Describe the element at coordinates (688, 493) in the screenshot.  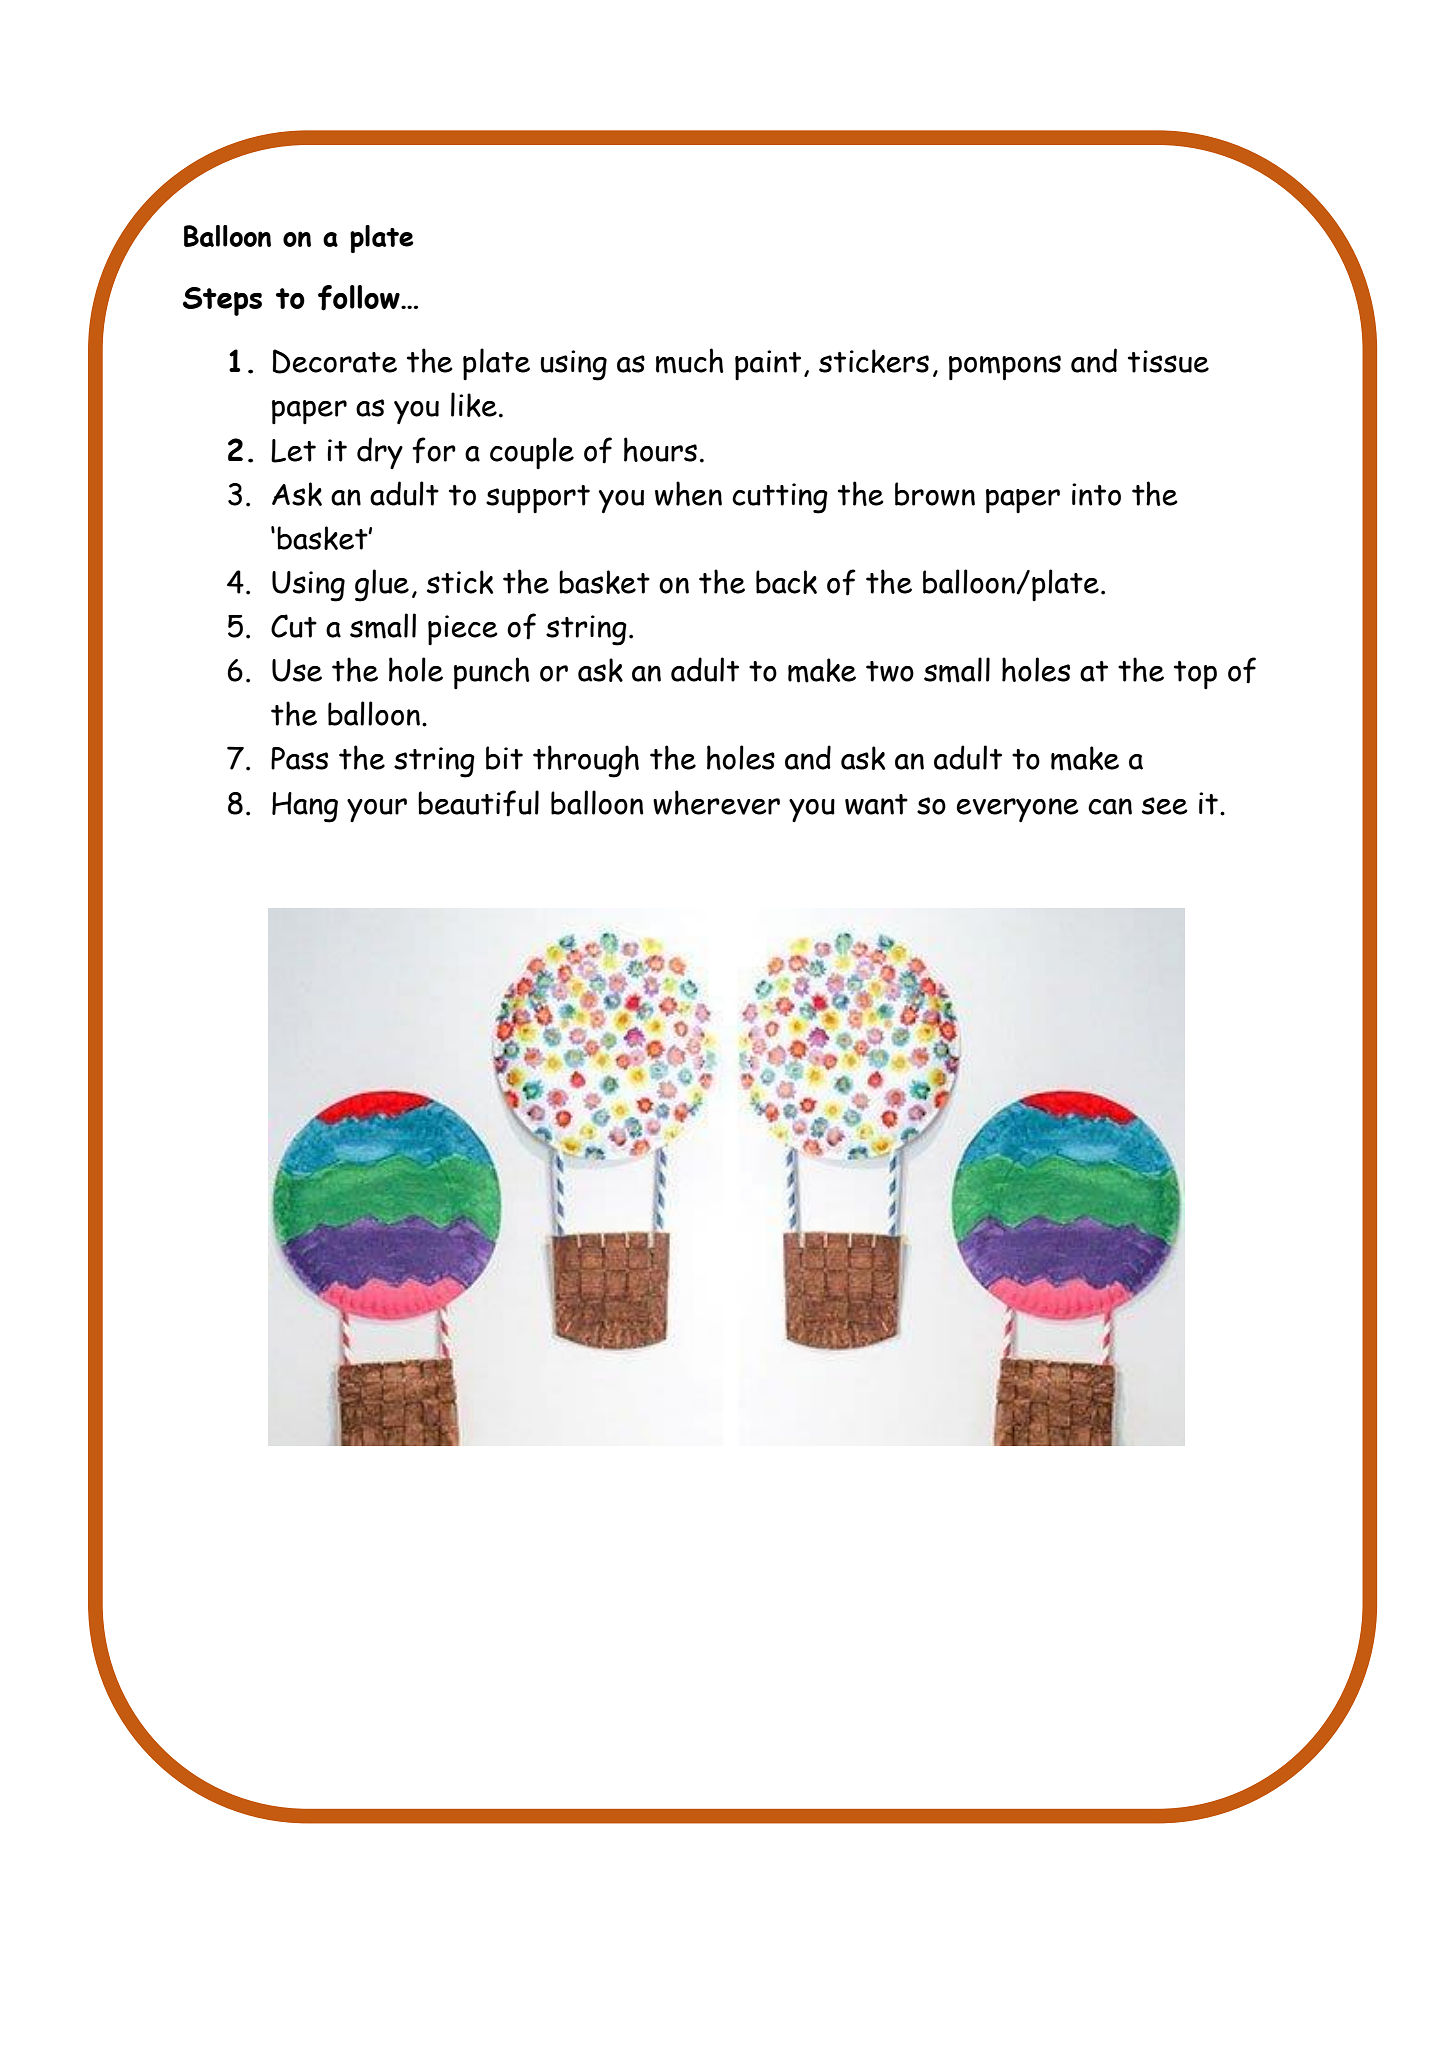
I see `when` at that location.
